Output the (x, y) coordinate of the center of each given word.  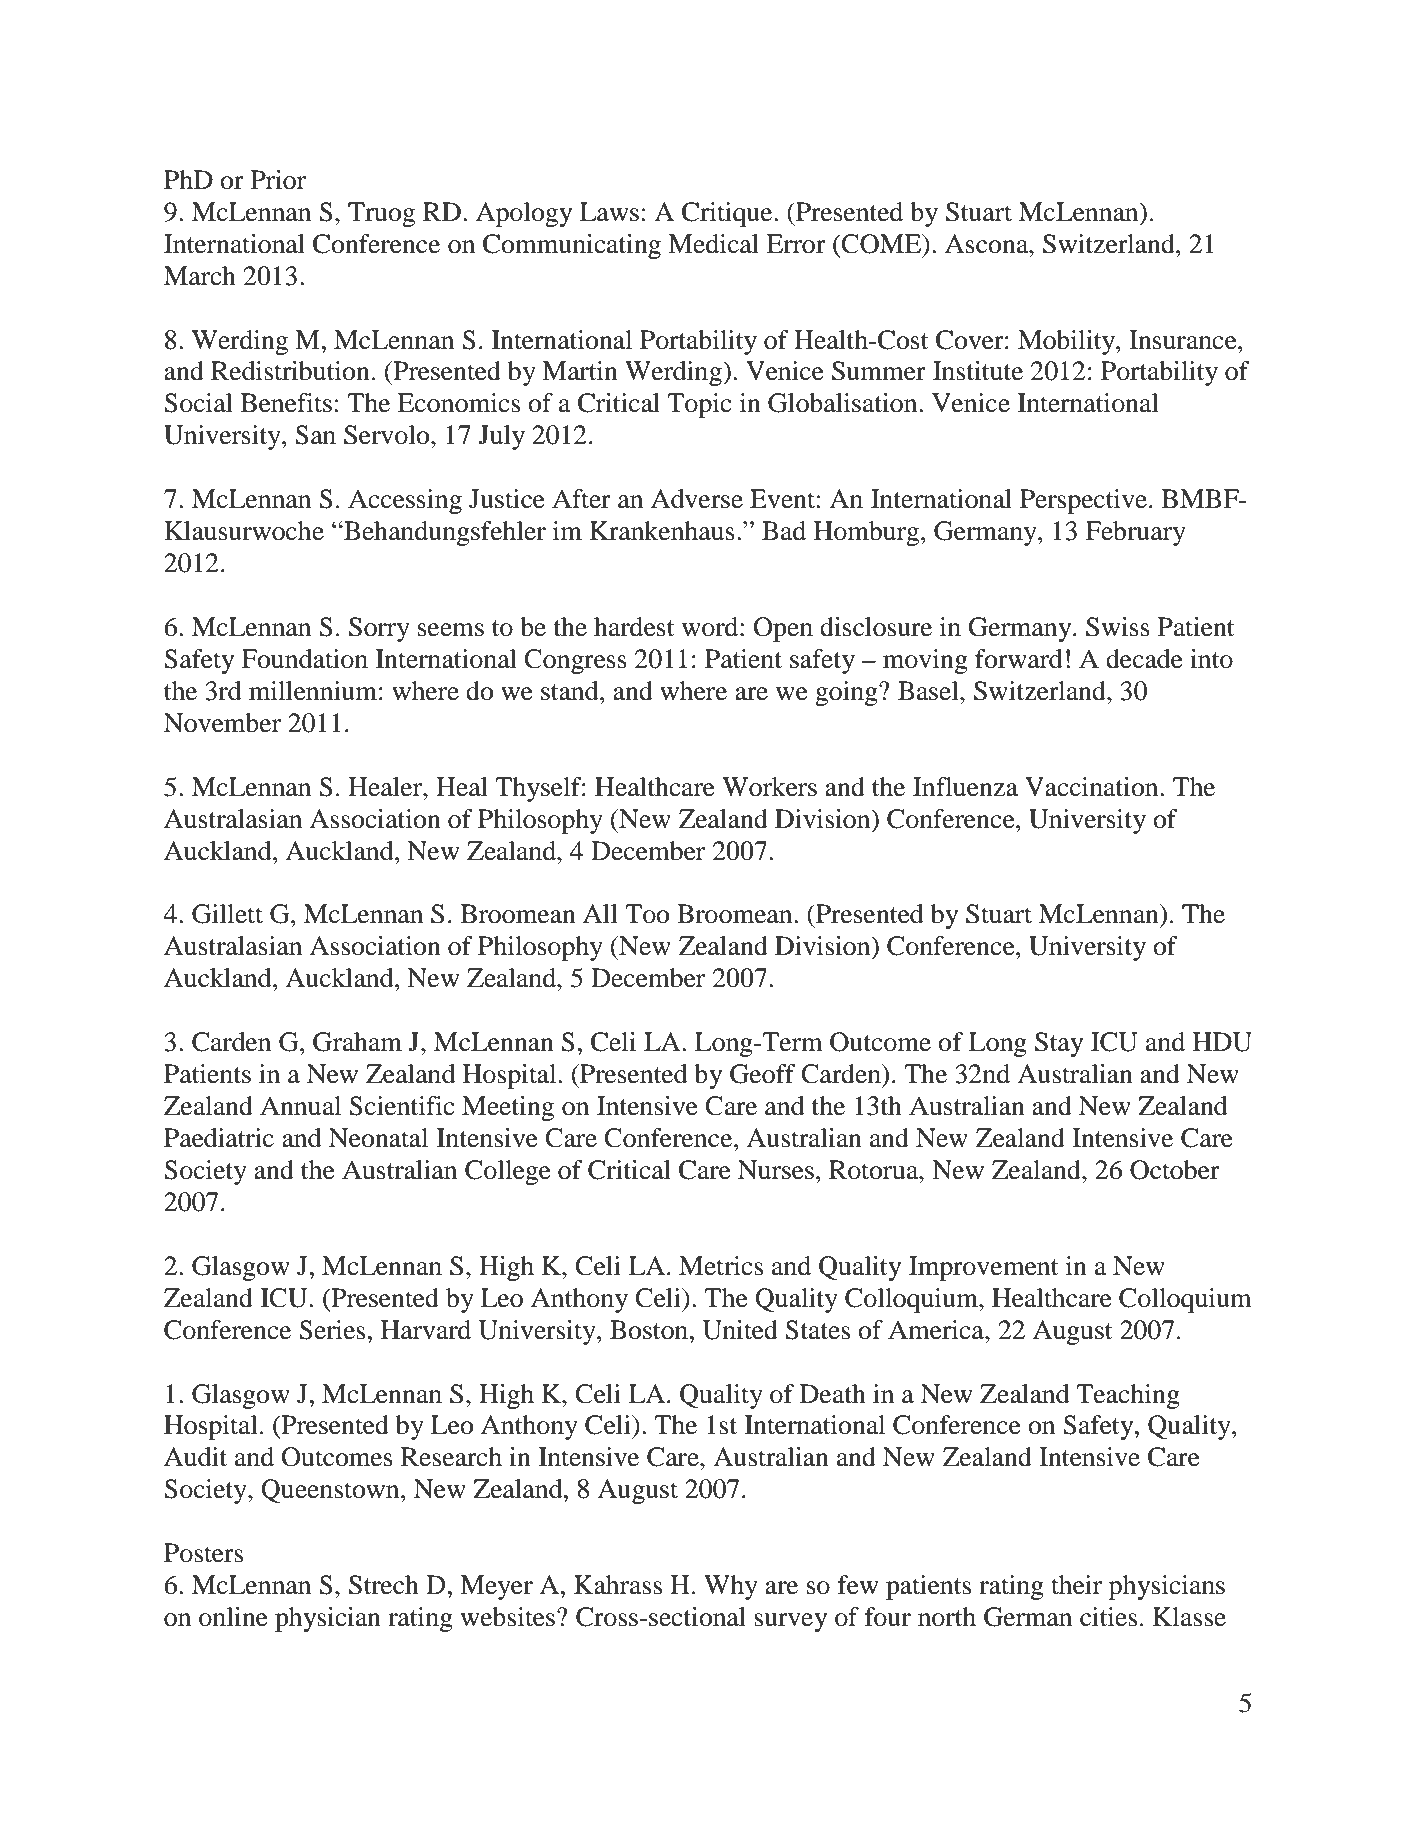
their (1076, 1585)
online (233, 1617)
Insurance (1184, 340)
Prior (278, 180)
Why (731, 1587)
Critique (728, 214)
